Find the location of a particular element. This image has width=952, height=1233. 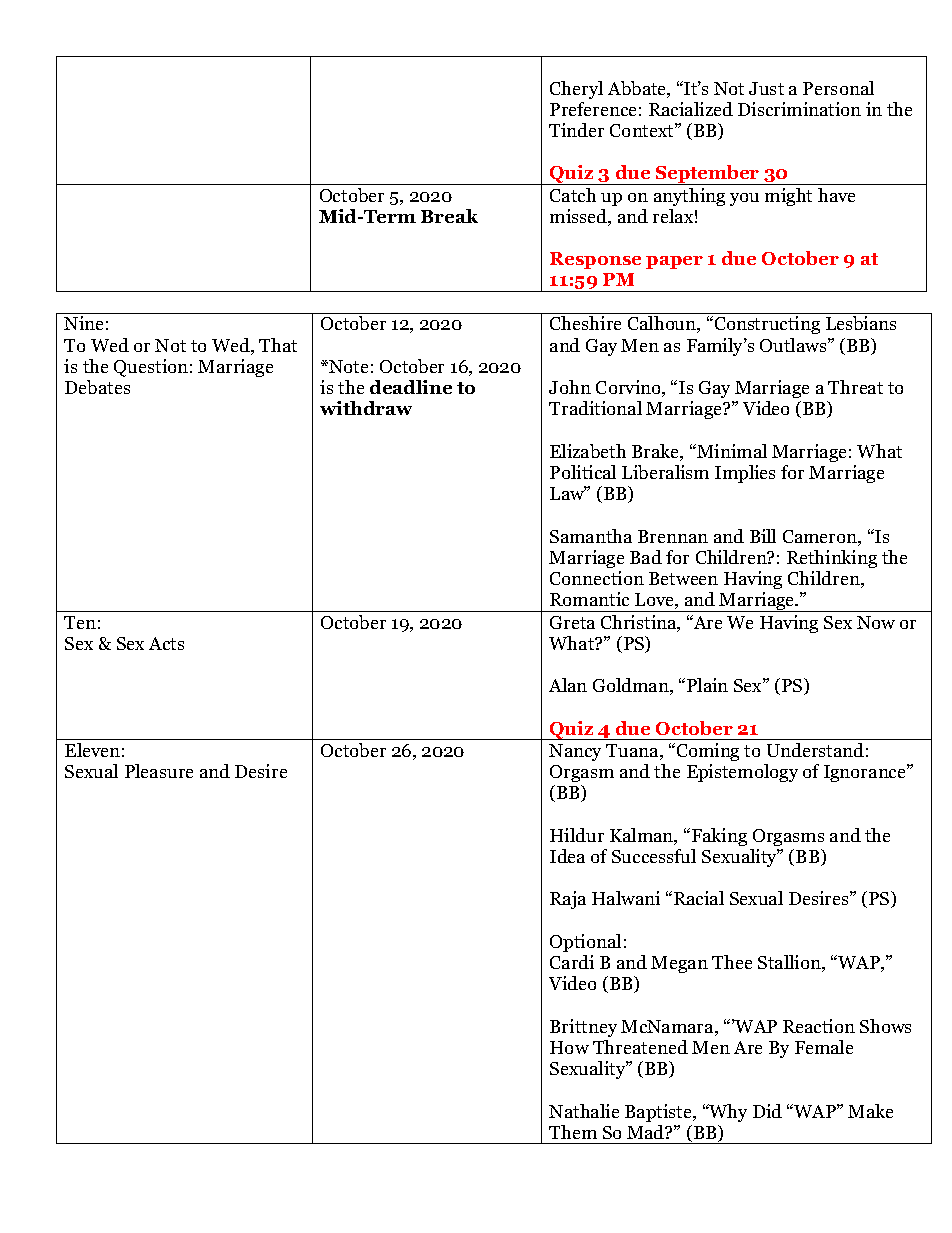

That is located at coordinates (278, 345).
